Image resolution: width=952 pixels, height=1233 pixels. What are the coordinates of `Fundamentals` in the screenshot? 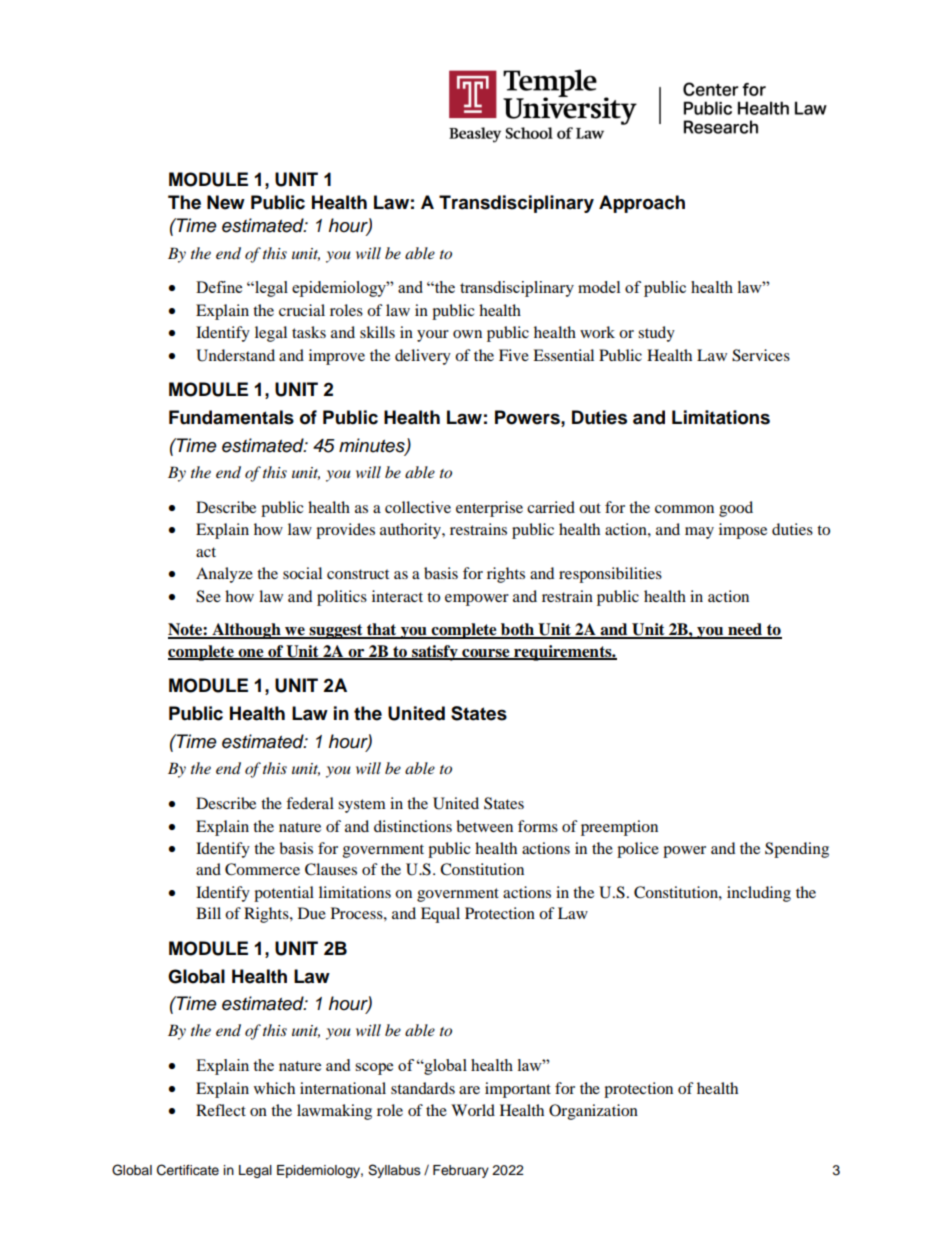 It's located at (231, 417).
